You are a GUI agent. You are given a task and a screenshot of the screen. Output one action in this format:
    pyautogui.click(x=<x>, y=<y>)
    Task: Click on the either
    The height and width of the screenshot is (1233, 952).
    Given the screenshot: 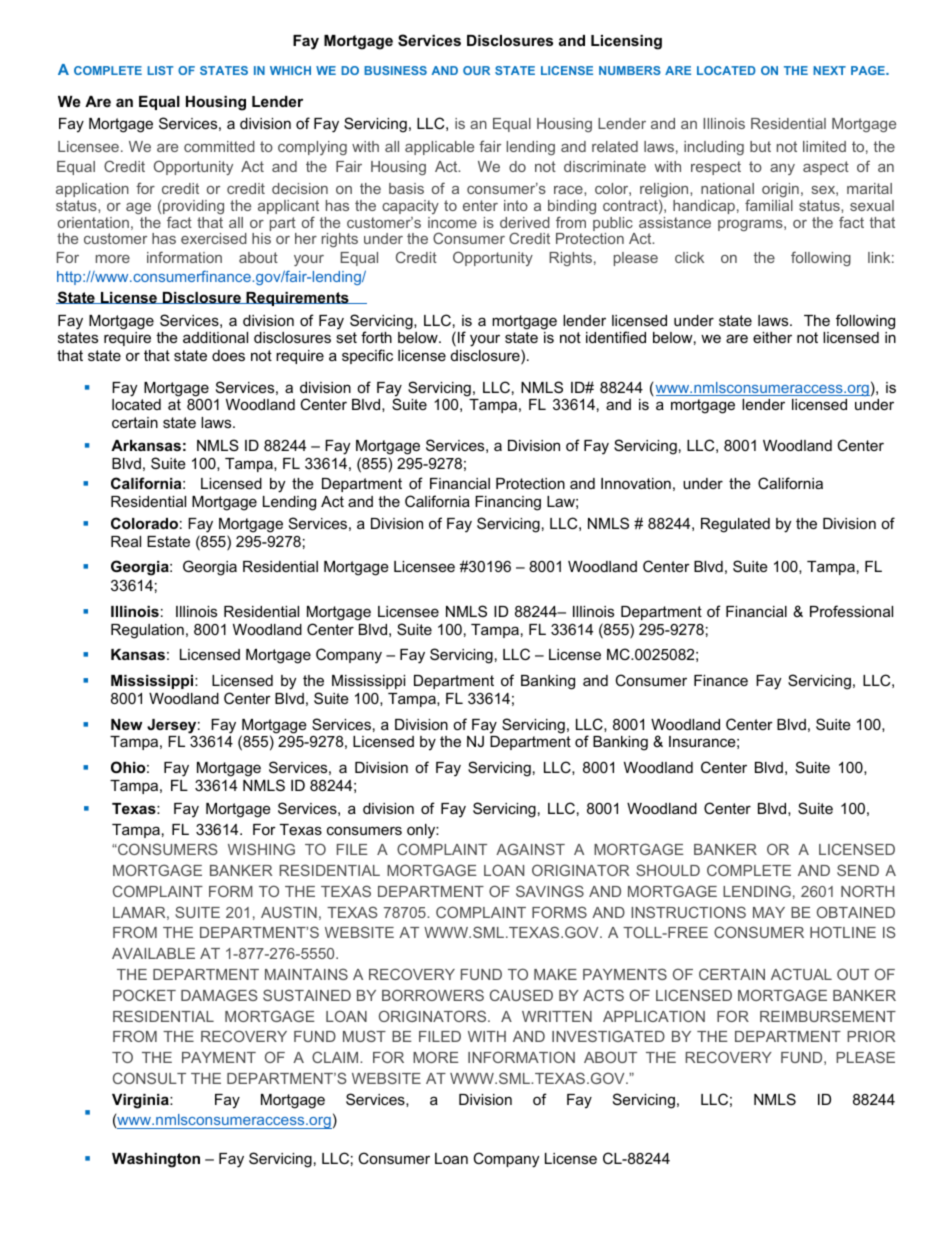 What is the action you would take?
    pyautogui.click(x=772, y=337)
